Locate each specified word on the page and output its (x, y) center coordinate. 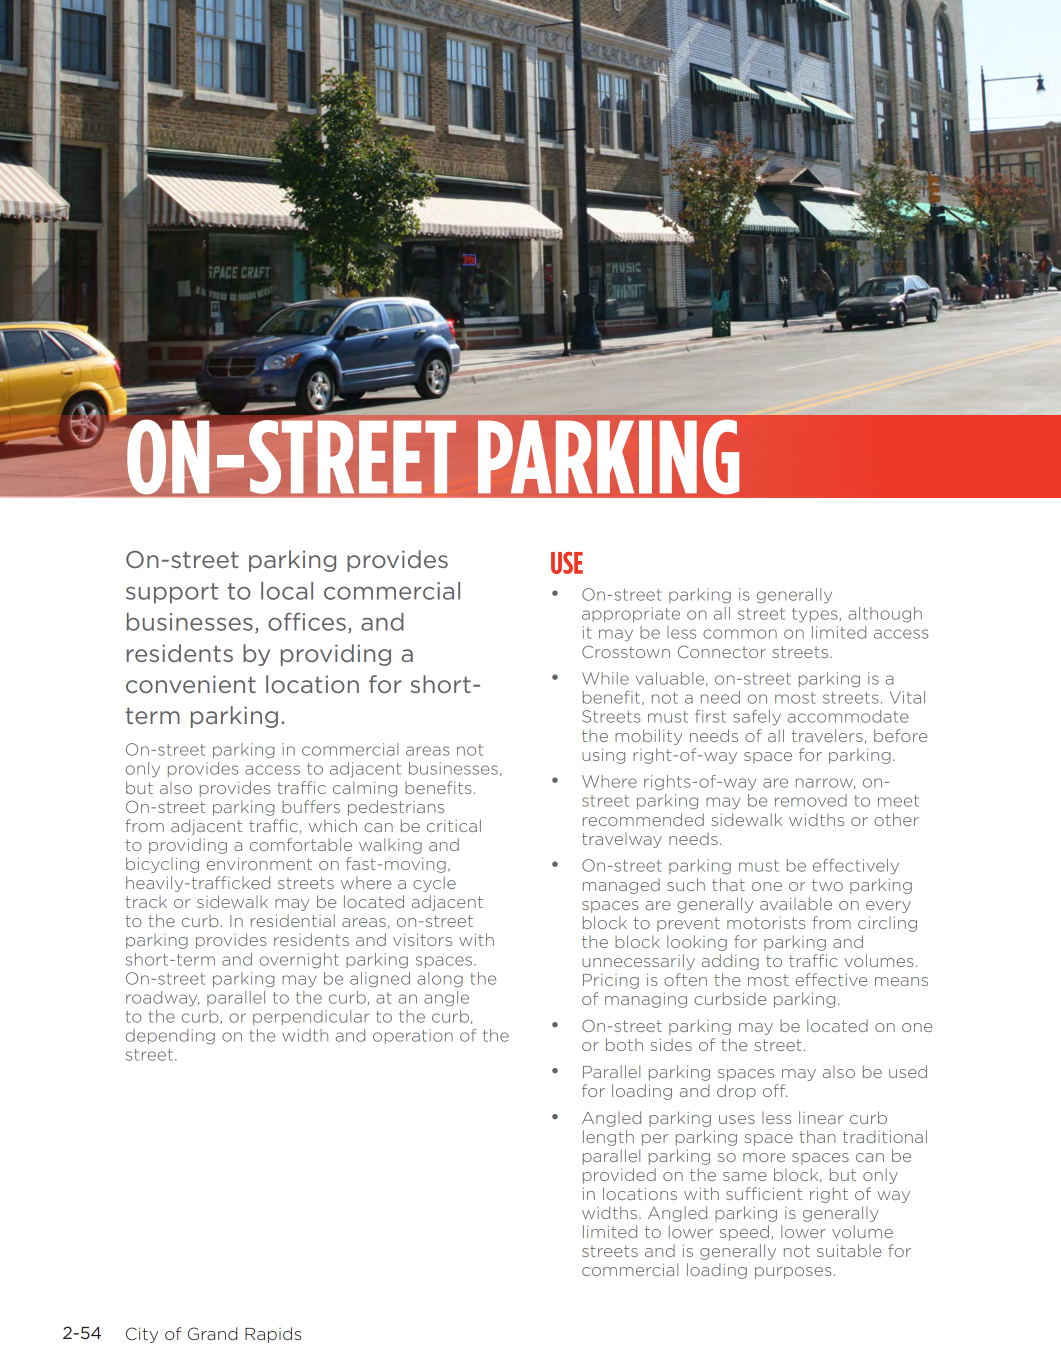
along (440, 979)
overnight (299, 960)
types (814, 615)
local (287, 591)
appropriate (631, 614)
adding (730, 962)
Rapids (273, 1335)
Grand (212, 1333)
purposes (793, 1273)
